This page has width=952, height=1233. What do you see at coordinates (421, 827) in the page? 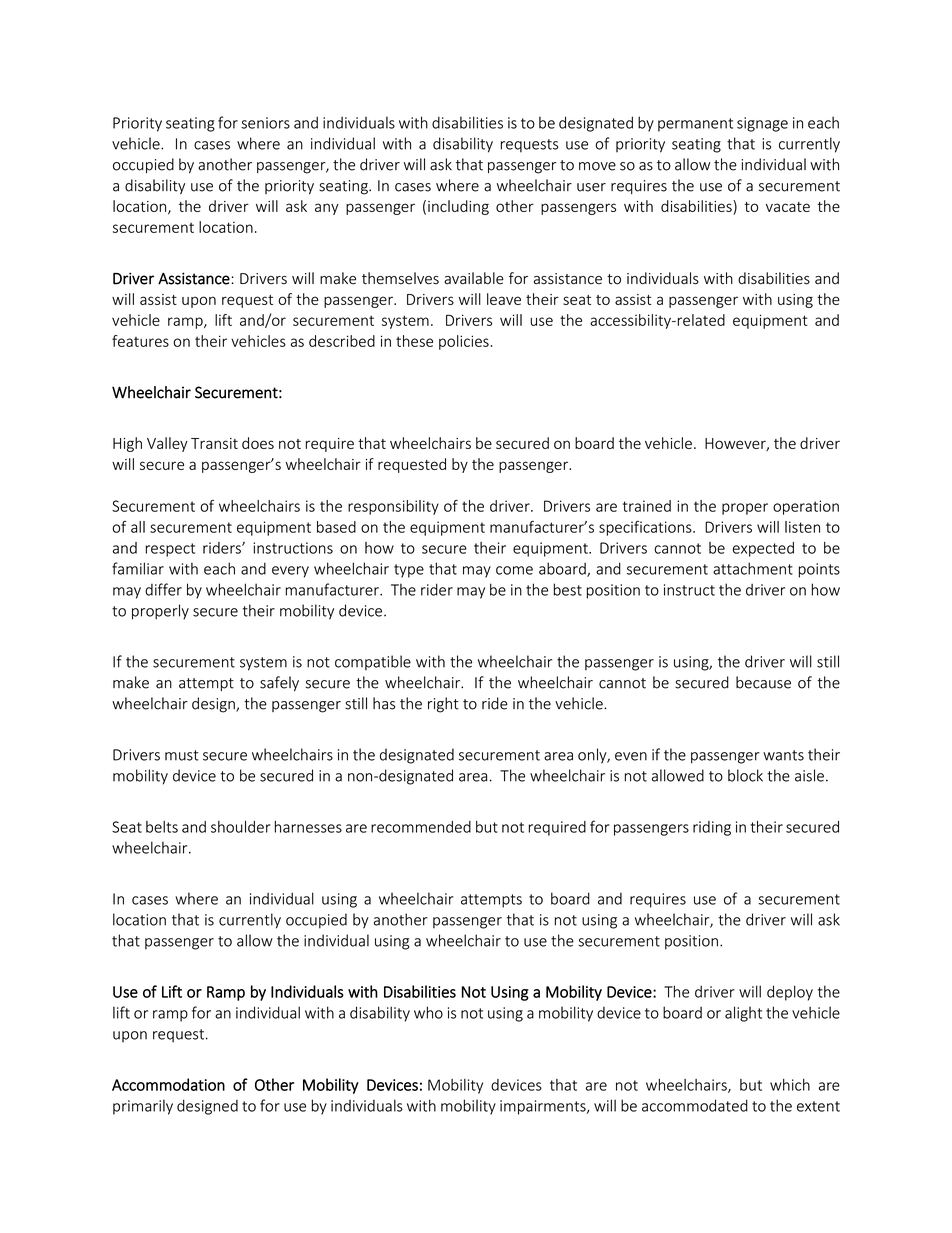
I see `recommended` at bounding box center [421, 827].
